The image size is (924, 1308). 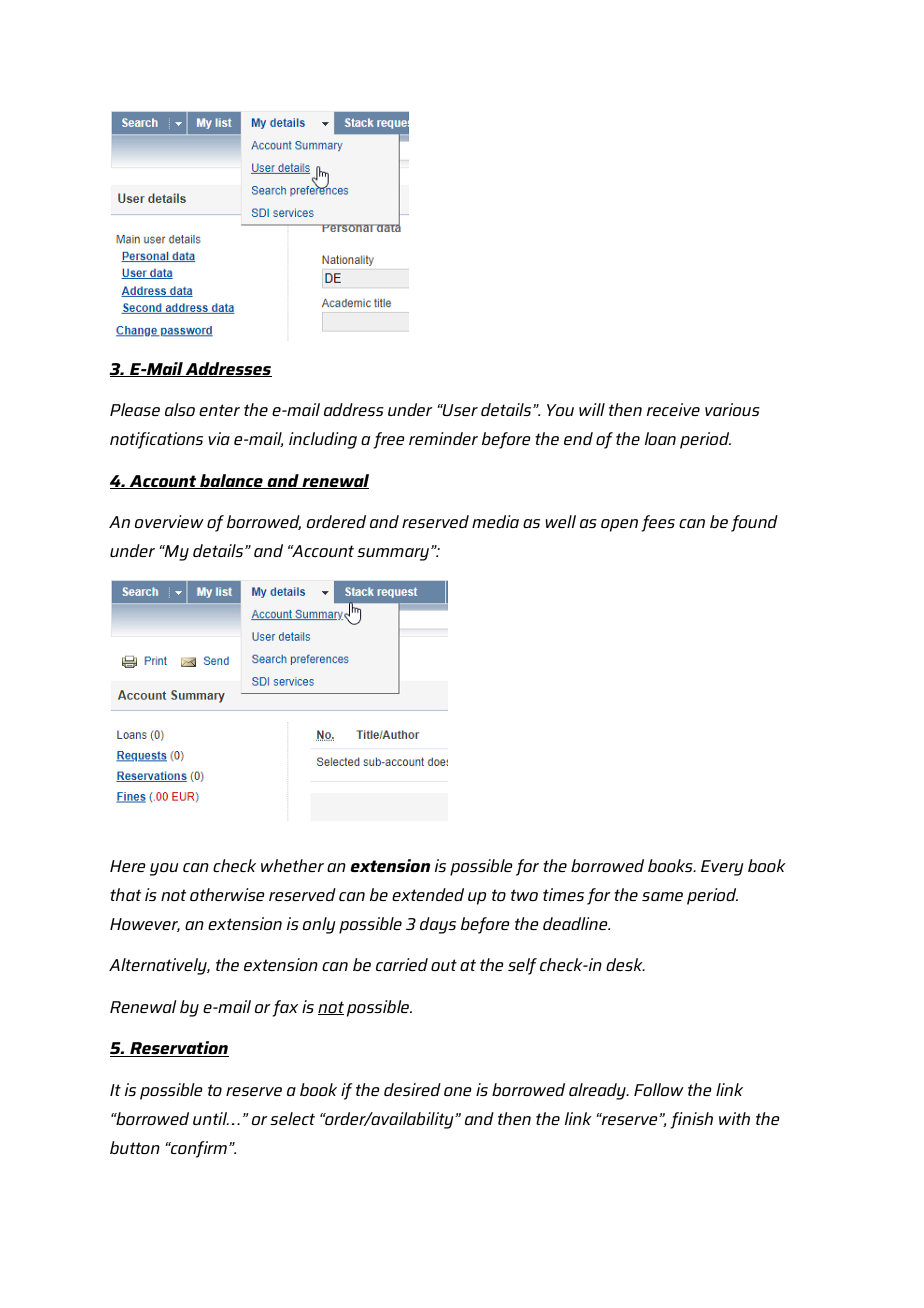 I want to click on until, so click(x=211, y=1118).
